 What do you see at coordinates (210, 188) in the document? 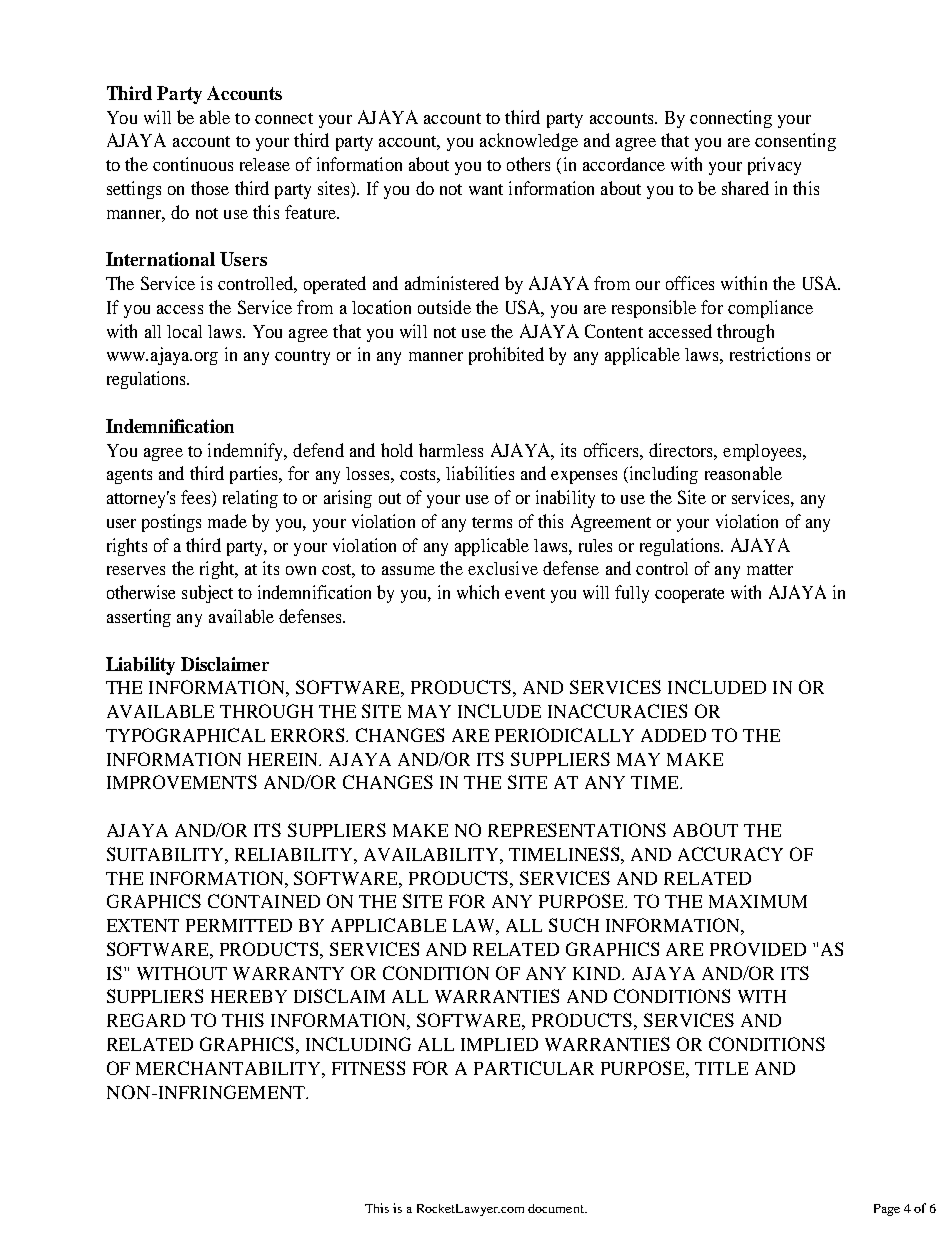
I see `those` at bounding box center [210, 188].
